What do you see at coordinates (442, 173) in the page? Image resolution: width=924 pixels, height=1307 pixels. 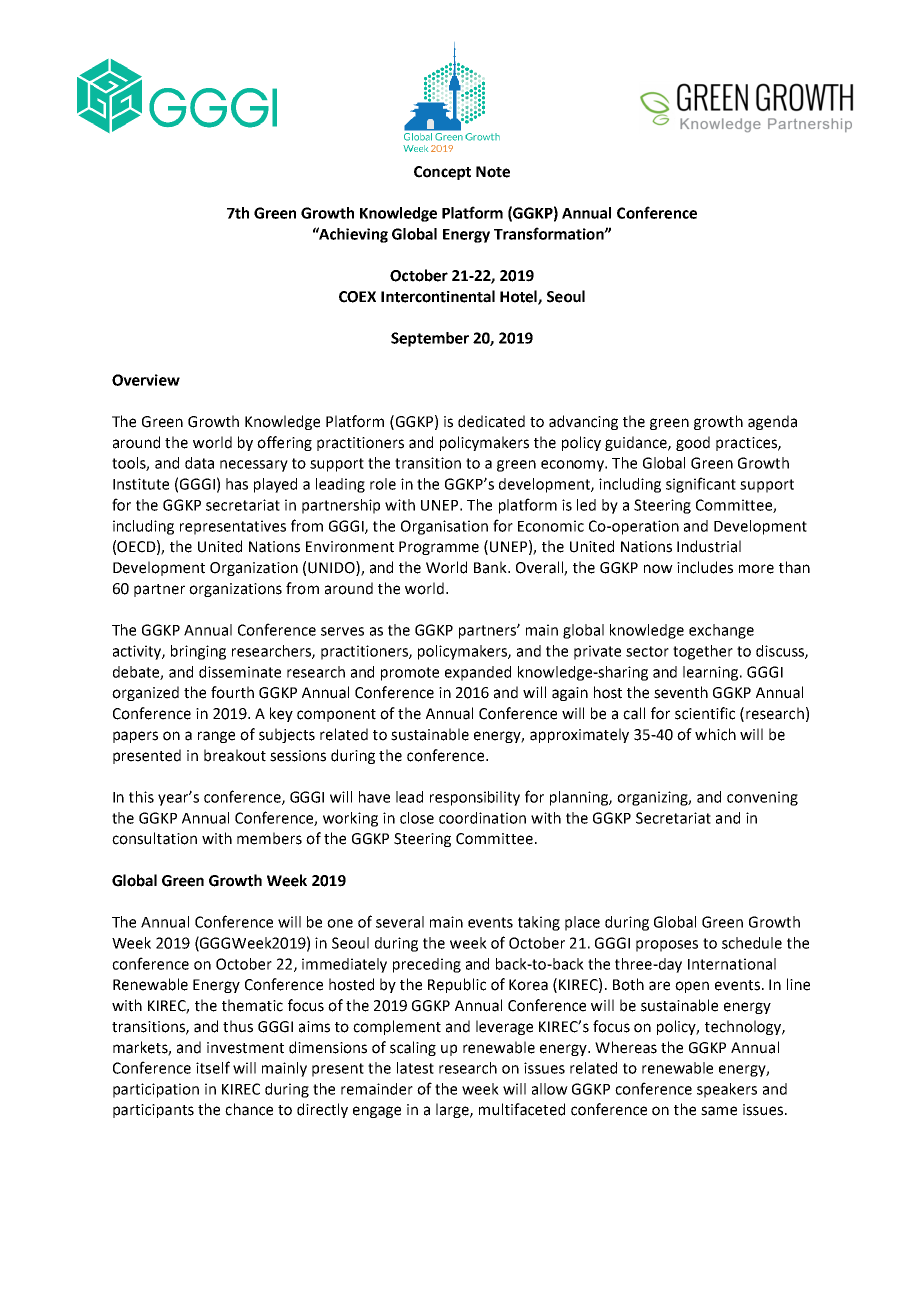 I see `Concept` at bounding box center [442, 173].
